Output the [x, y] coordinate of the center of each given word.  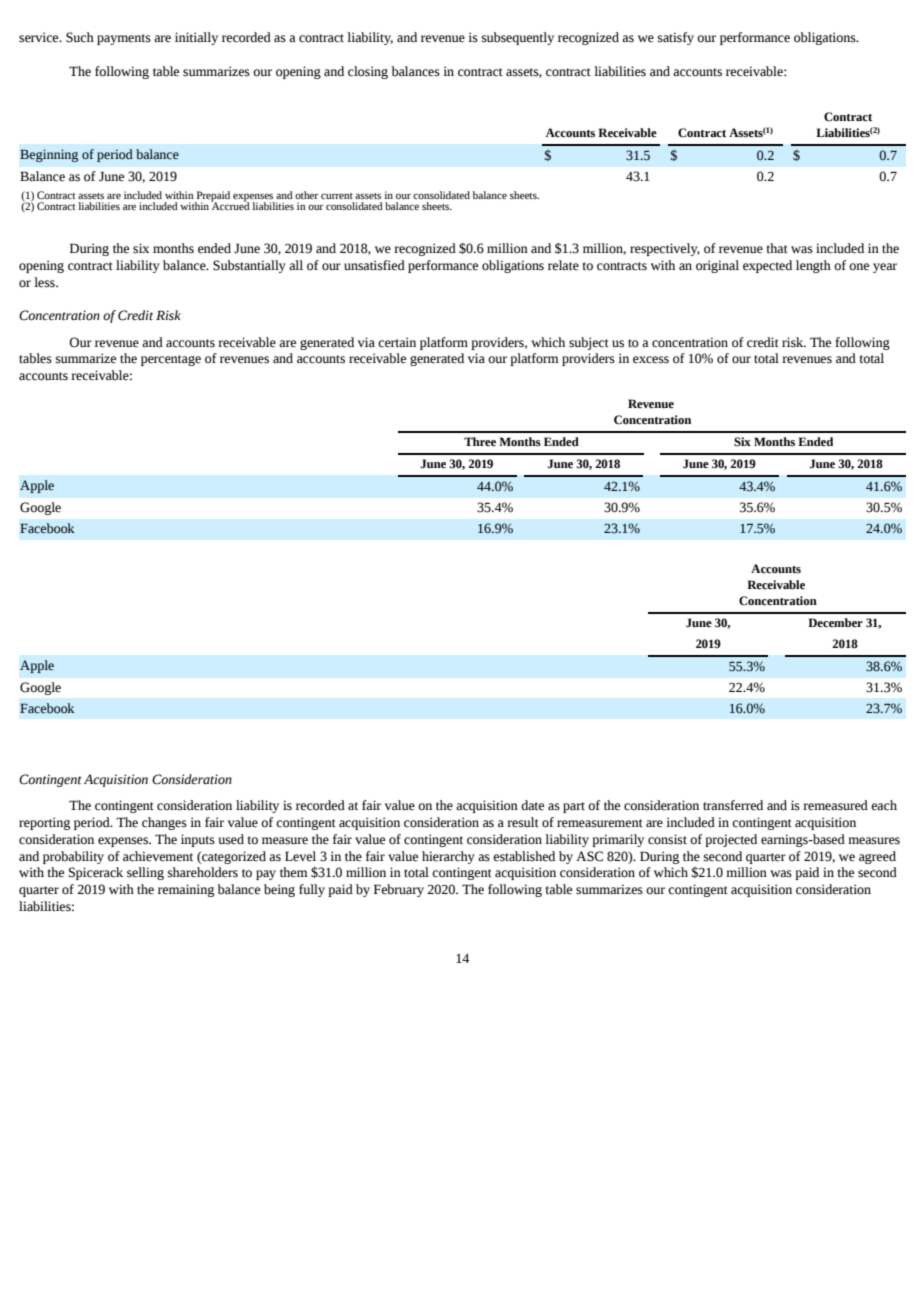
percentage [171, 360]
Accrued [230, 205]
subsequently [518, 38]
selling [145, 873]
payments [124, 39]
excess [651, 360]
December [835, 623]
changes [164, 823]
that [777, 248]
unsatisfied [374, 265]
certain [397, 342]
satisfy [676, 38]
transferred [733, 805]
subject [589, 343]
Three [480, 442]
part [574, 807]
